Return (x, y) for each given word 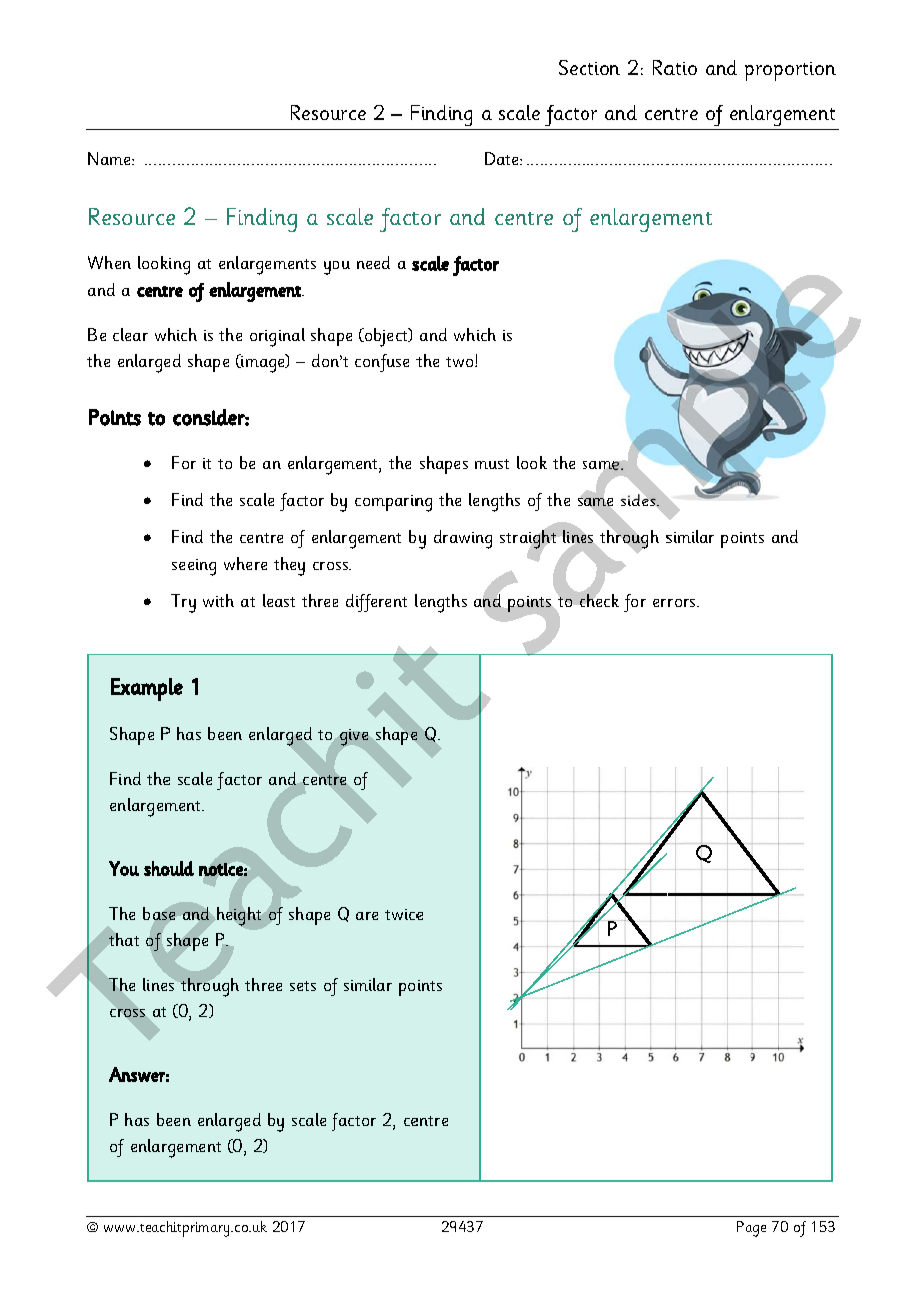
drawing (463, 539)
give (354, 737)
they (289, 566)
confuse (382, 363)
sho (157, 868)
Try (183, 603)
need (373, 262)
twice (404, 914)
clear (130, 334)
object (386, 337)
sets (303, 986)
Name (110, 158)
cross (127, 1013)
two (461, 362)
